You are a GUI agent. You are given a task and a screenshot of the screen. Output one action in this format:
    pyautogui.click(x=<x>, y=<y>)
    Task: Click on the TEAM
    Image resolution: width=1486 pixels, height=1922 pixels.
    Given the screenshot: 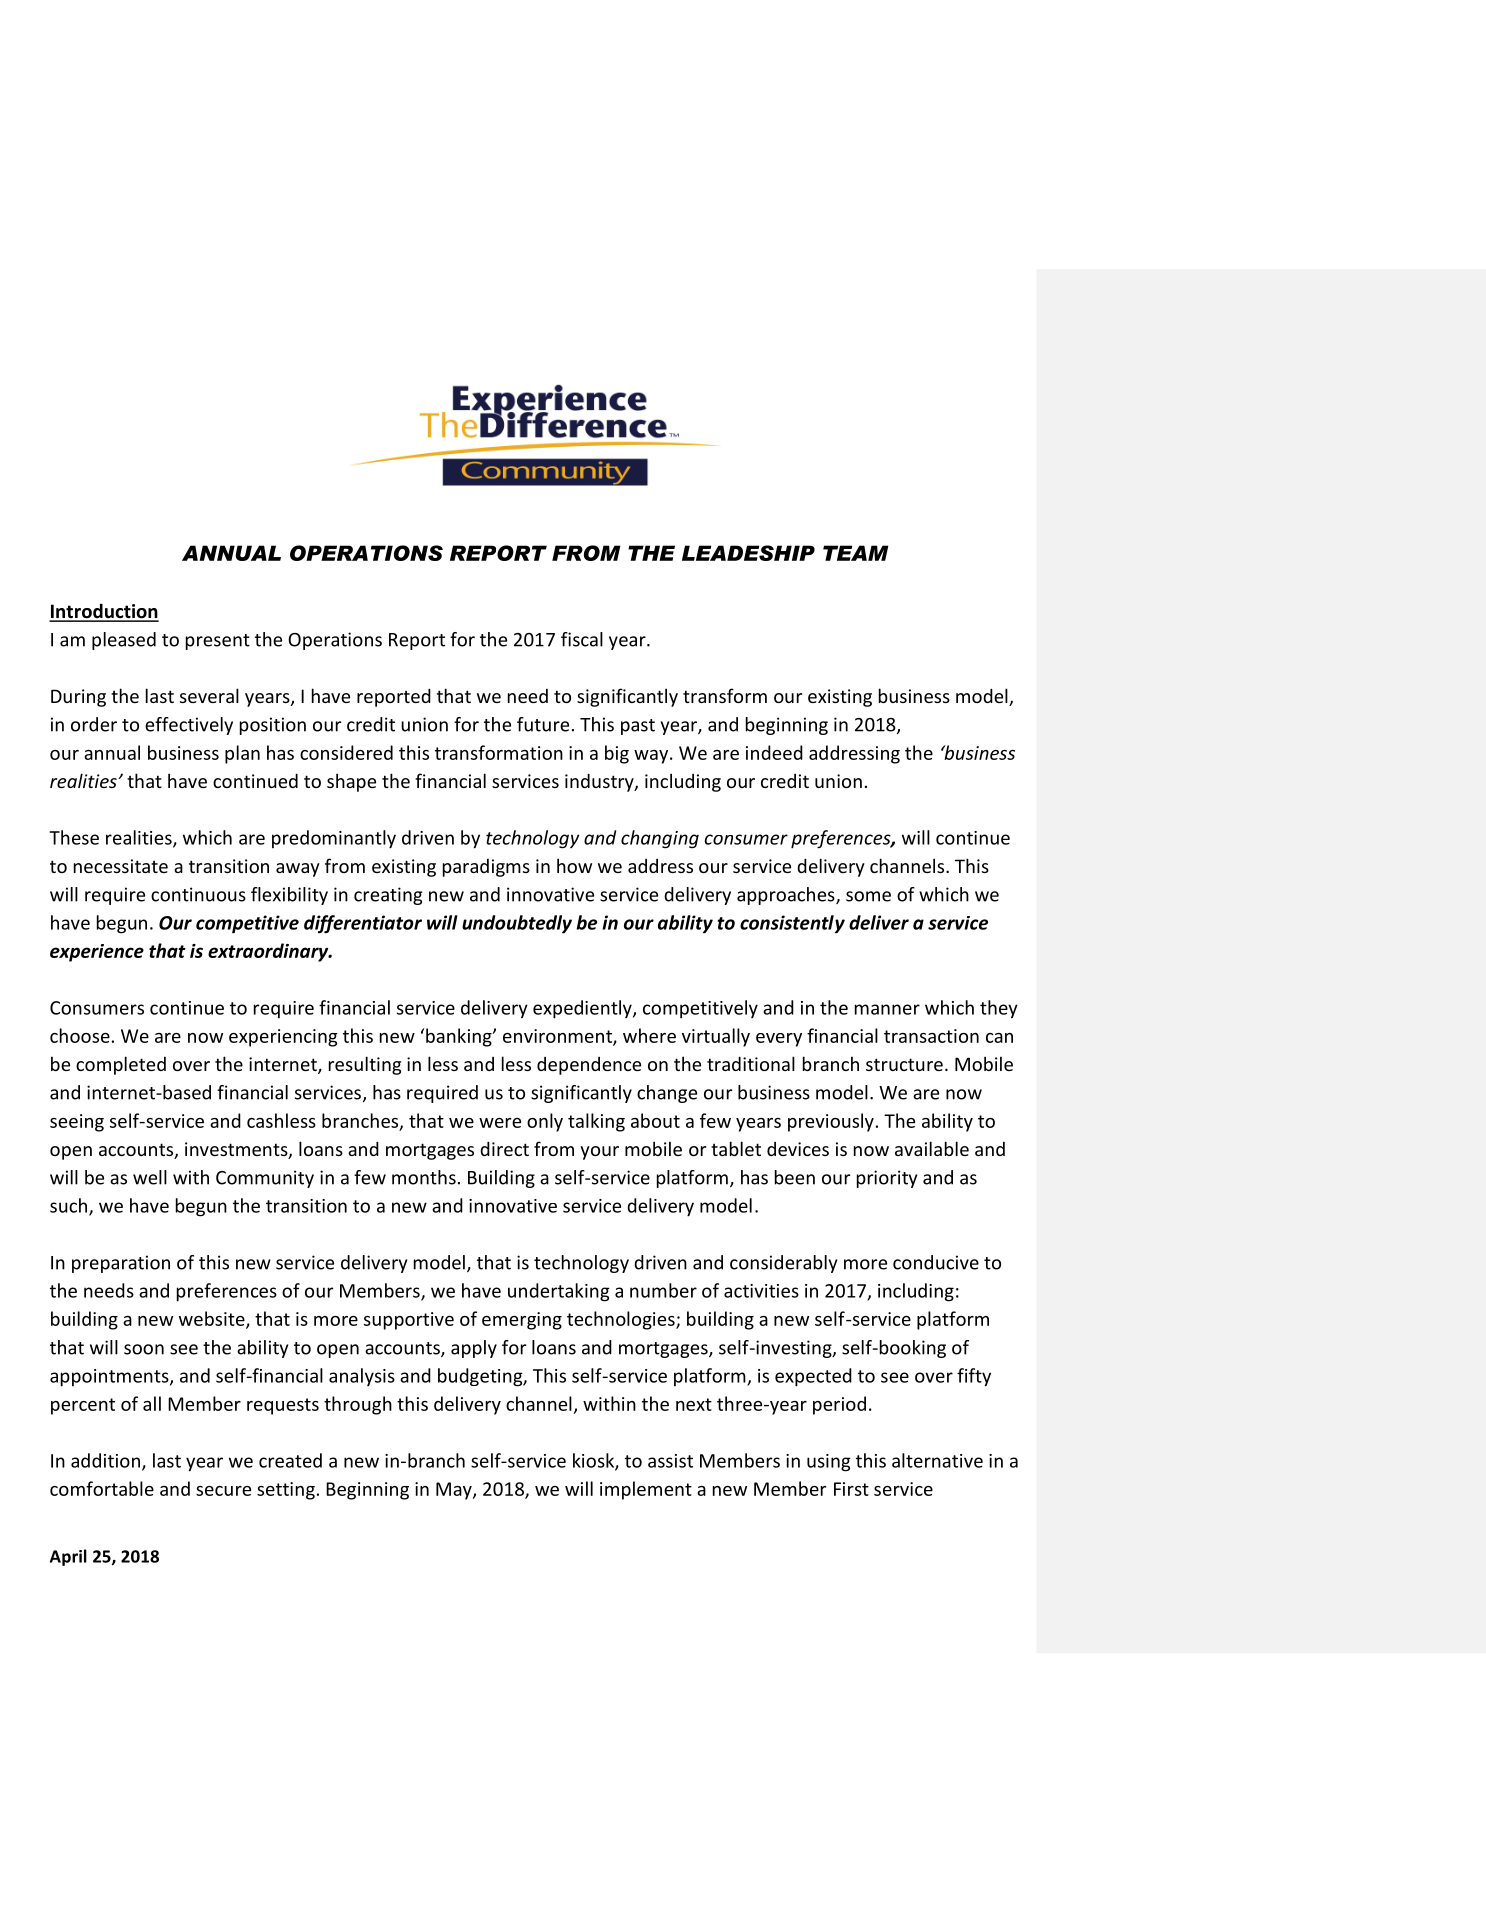 What is the action you would take?
    pyautogui.click(x=856, y=553)
